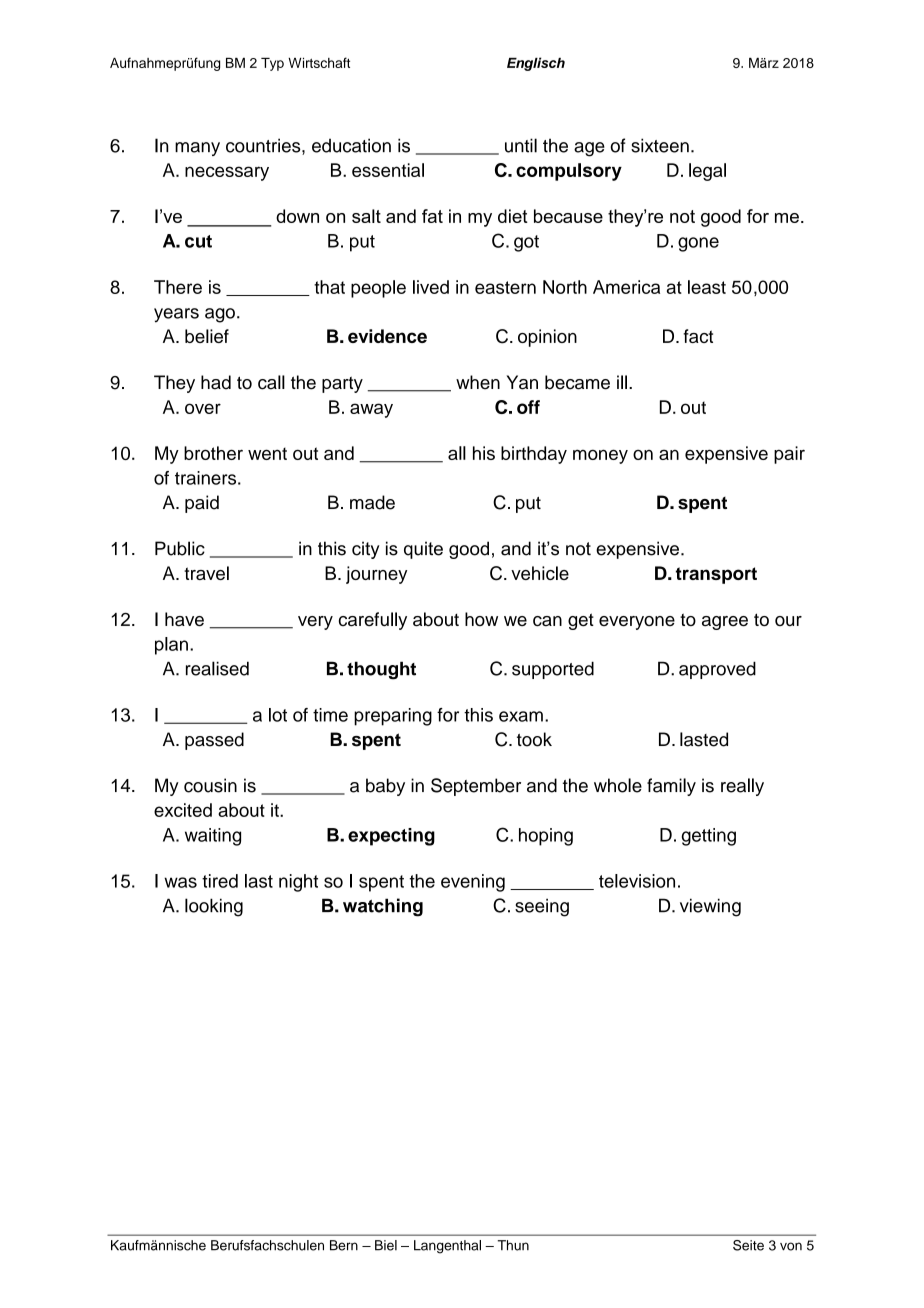 This document has height=1308, width=924. I want to click on really, so click(742, 787).
